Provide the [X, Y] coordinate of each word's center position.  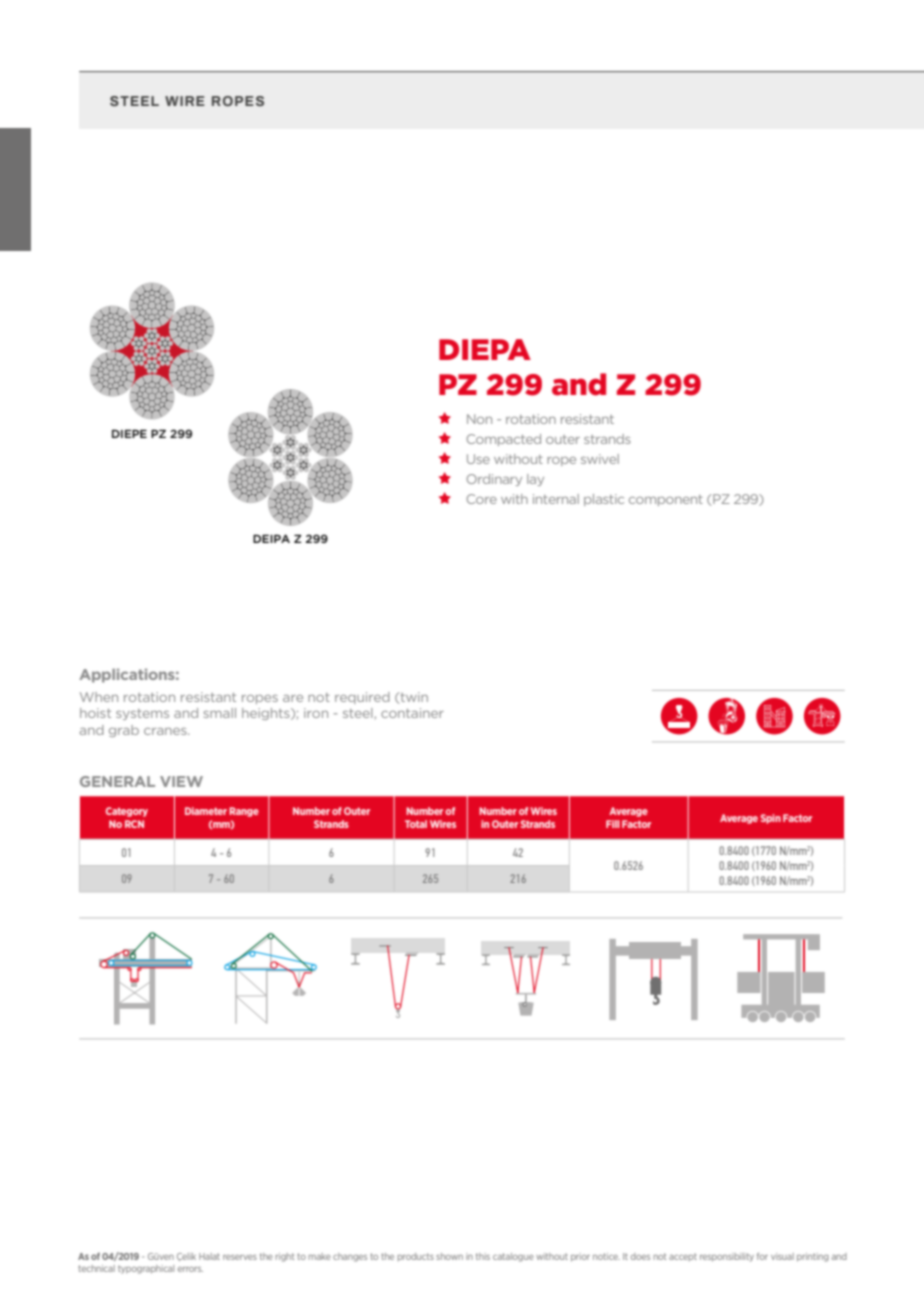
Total [416, 824]
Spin [771, 819]
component [666, 500]
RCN [134, 824]
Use [478, 459]
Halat [209, 1256]
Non [479, 419]
